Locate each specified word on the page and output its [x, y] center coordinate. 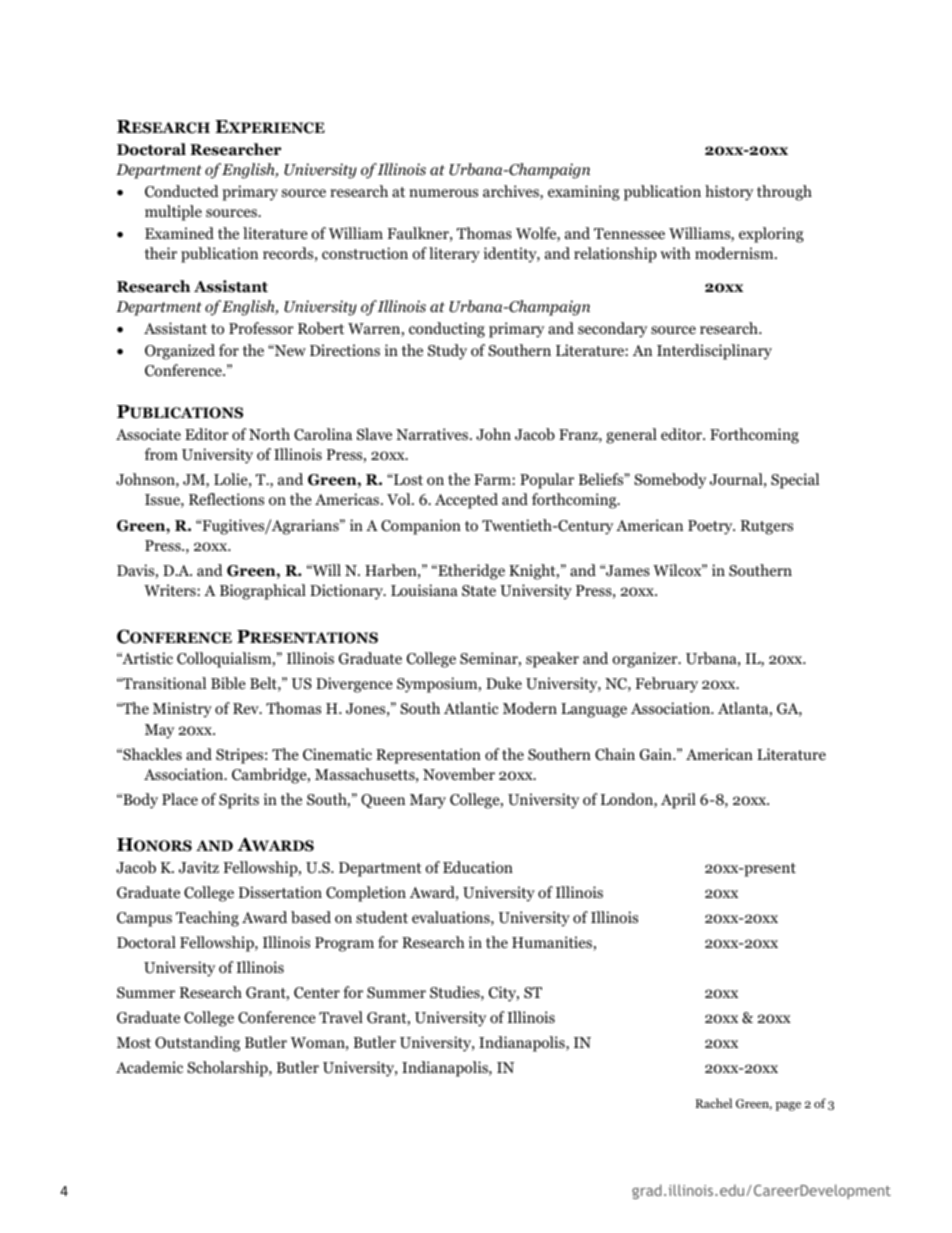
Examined [179, 233]
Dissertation [280, 892]
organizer [646, 660]
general [631, 436]
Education [478, 867]
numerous [443, 193]
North [269, 434]
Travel [341, 1017]
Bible [228, 683]
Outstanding [197, 1044]
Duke [504, 683]
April [678, 801]
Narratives [432, 434]
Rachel [714, 1103]
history [729, 193]
